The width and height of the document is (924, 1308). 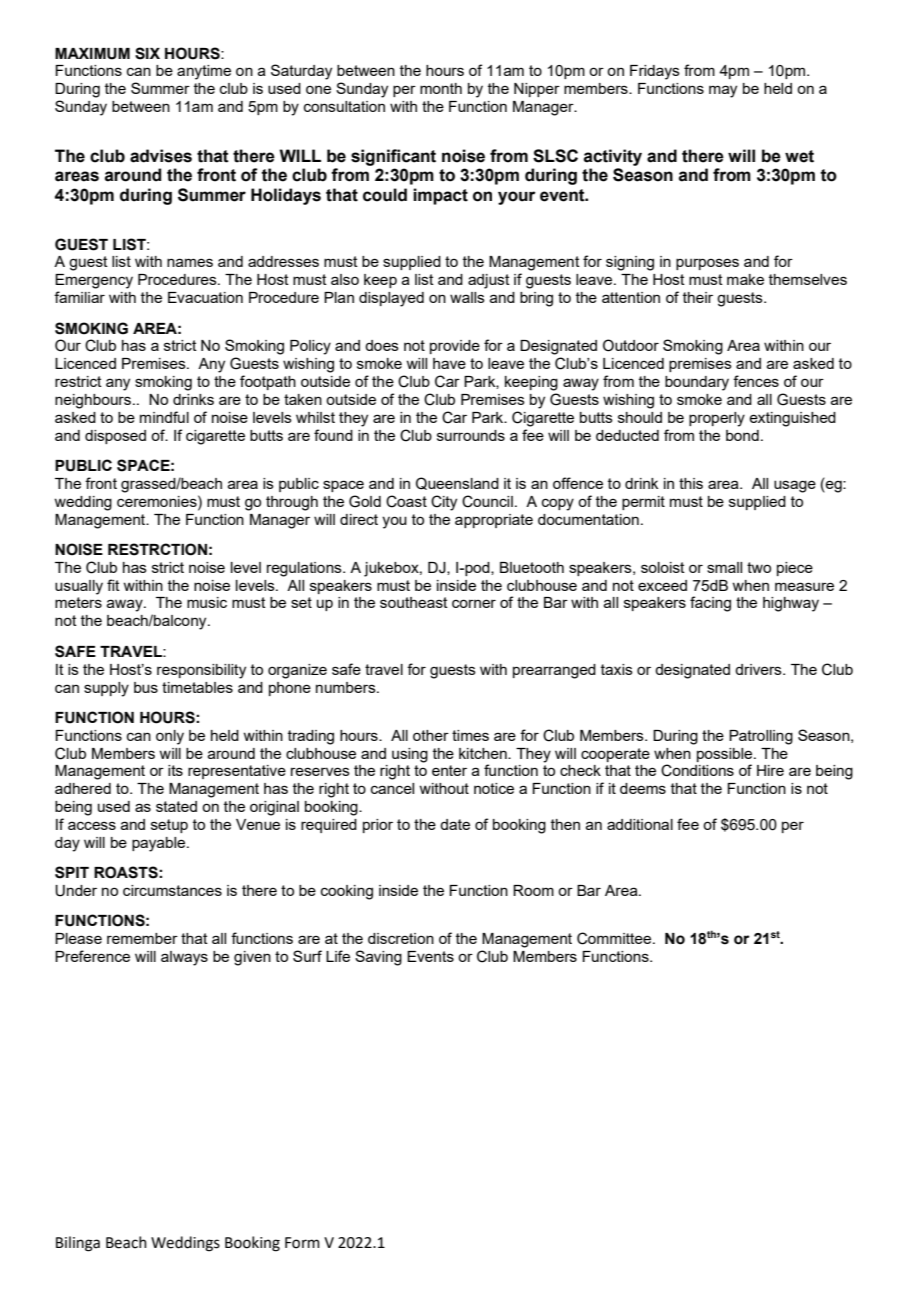 I want to click on this, so click(x=691, y=483).
